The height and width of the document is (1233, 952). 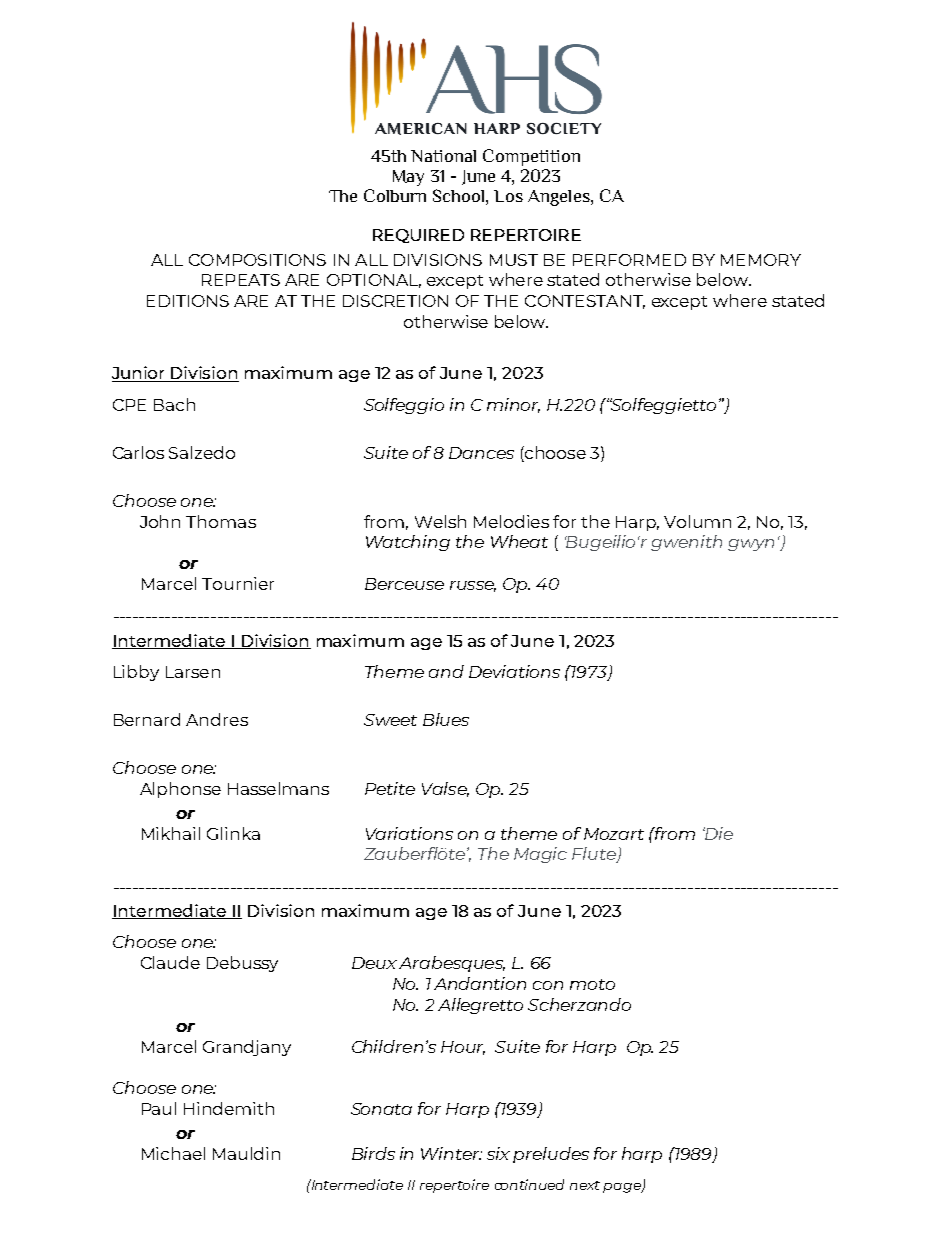 I want to click on COMPOSITIONS, so click(x=257, y=260).
